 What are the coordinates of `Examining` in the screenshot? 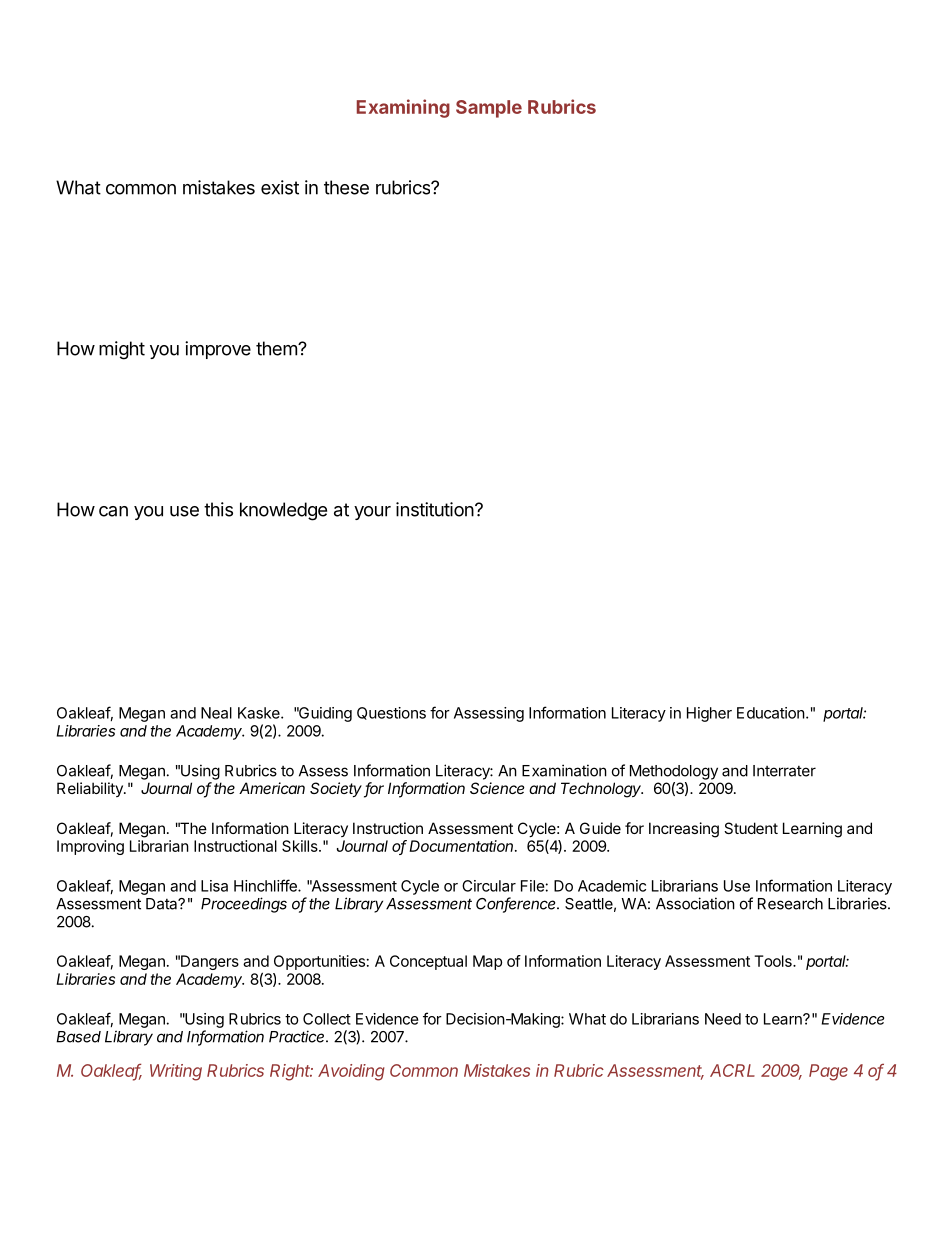 It's located at (403, 108).
